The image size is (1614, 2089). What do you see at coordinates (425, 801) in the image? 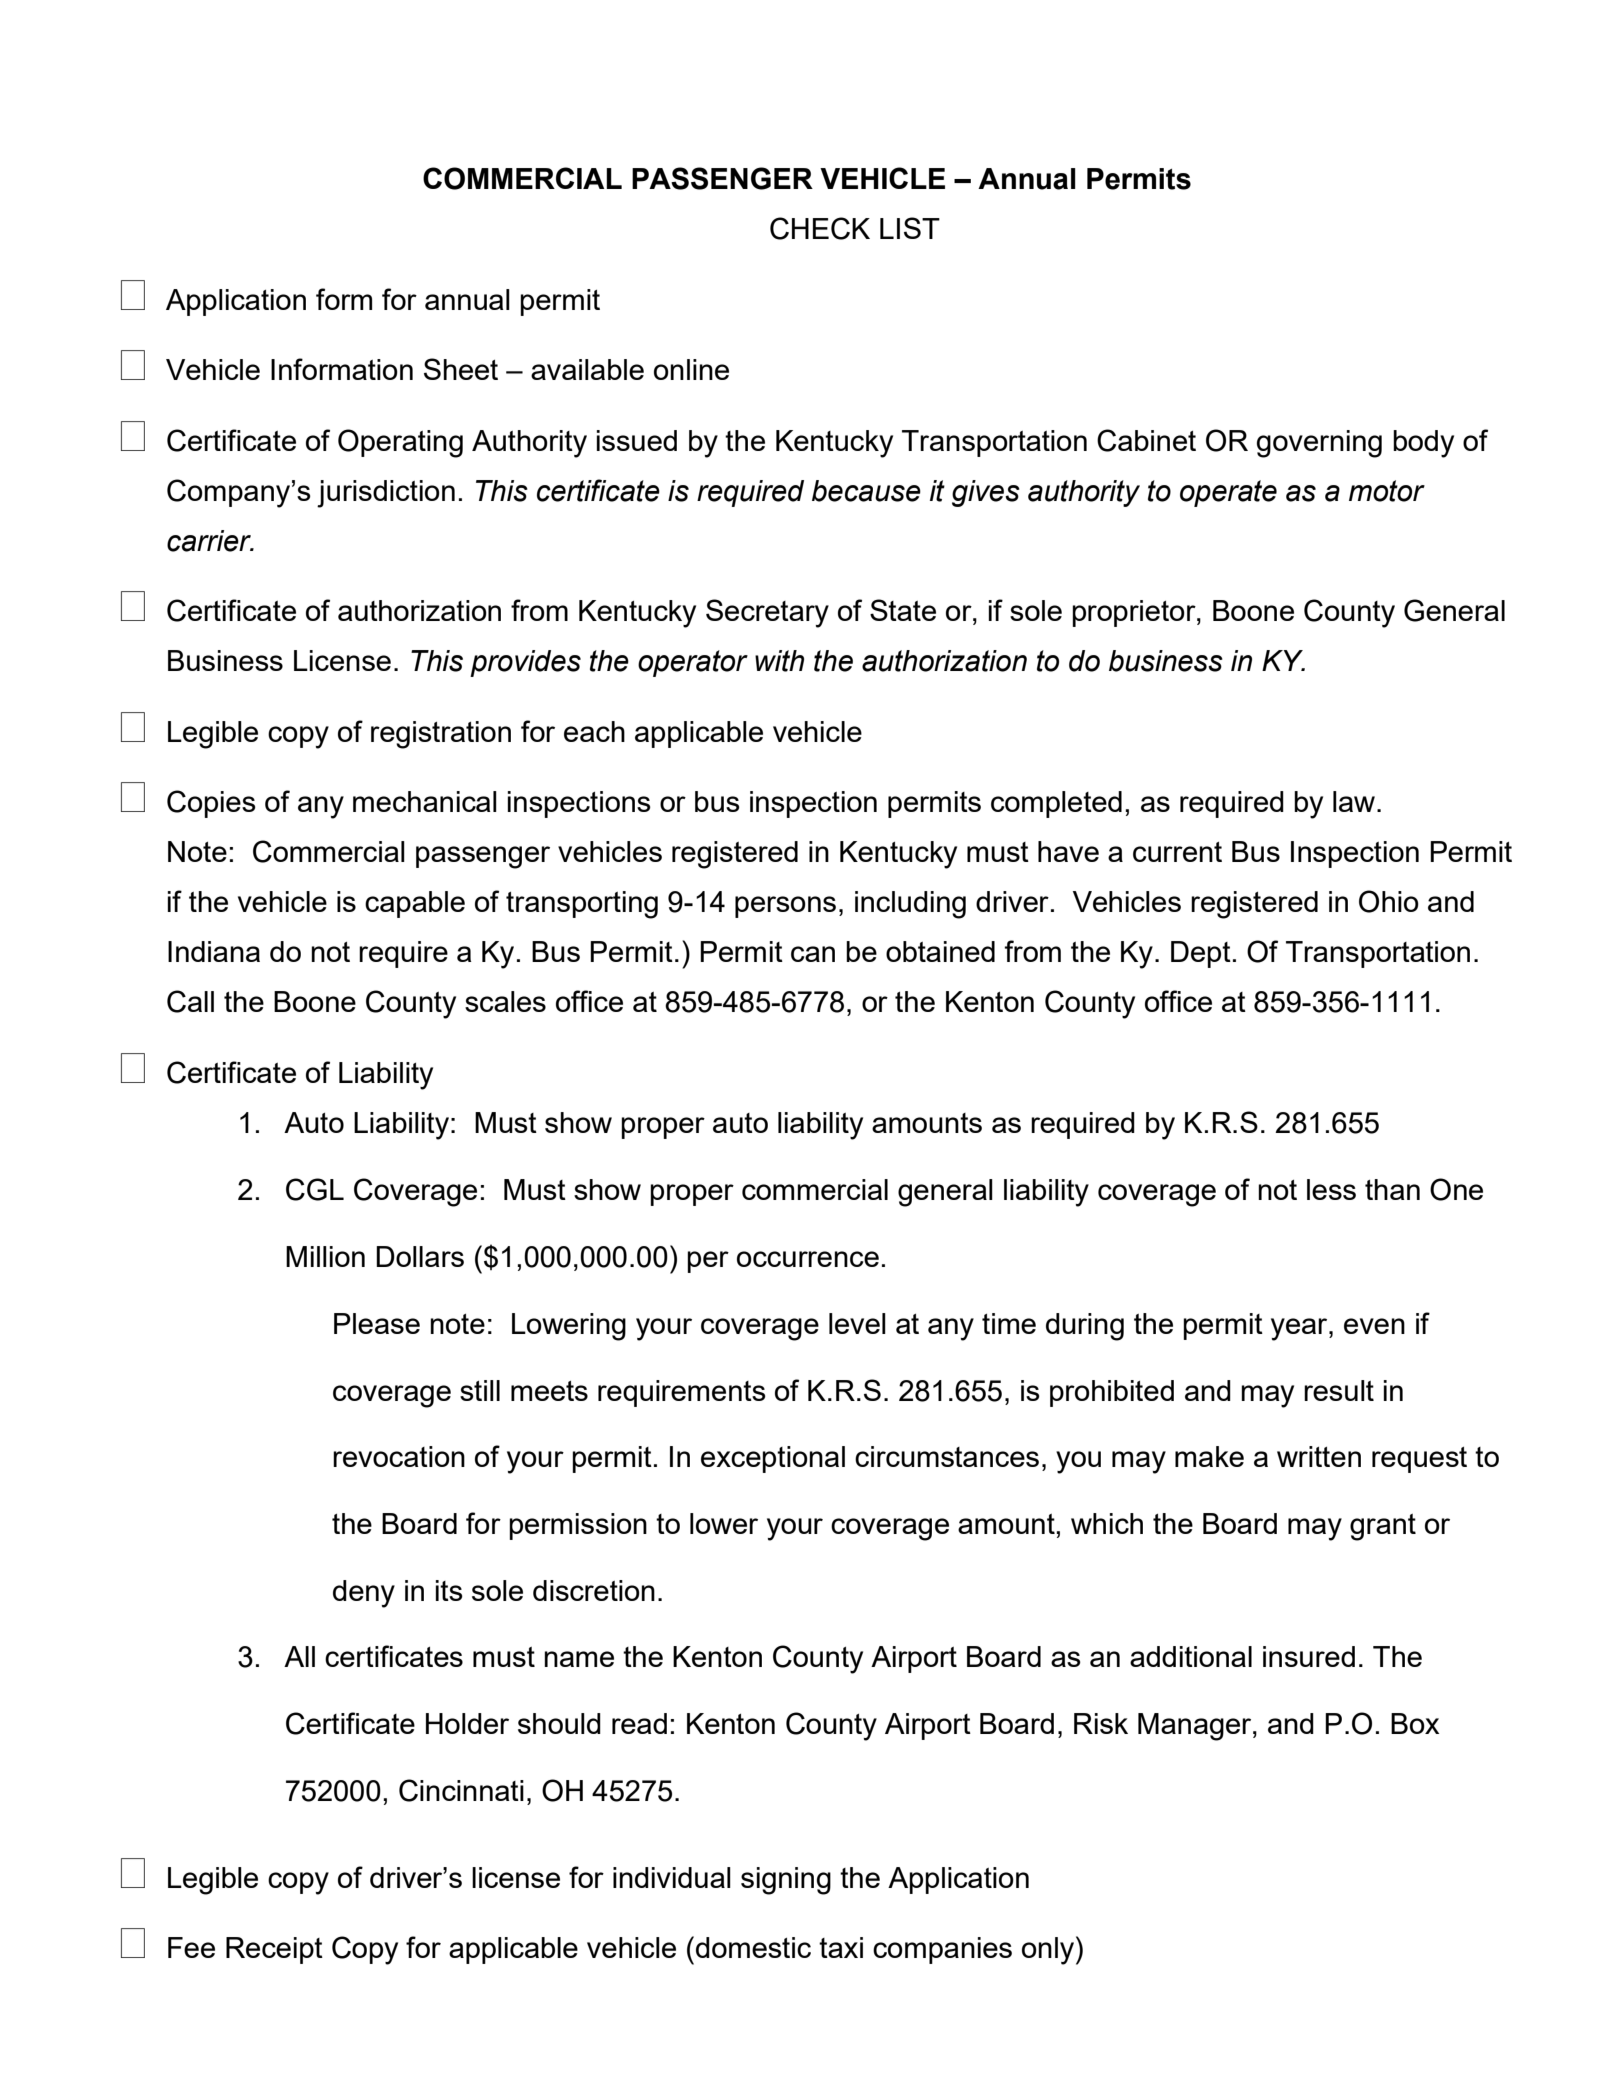
I see `mechanical` at bounding box center [425, 801].
